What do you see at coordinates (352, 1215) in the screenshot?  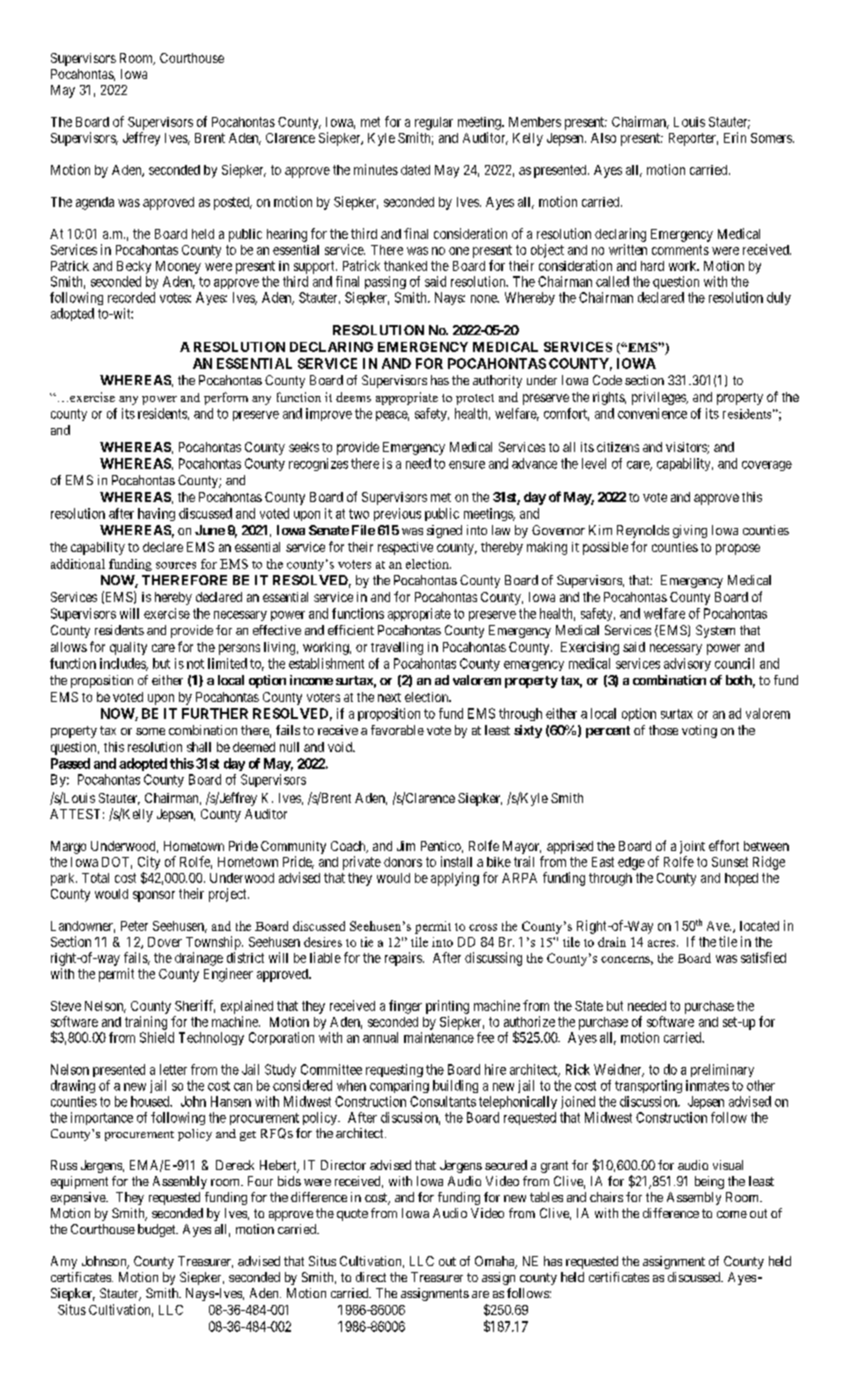 I see `quote` at bounding box center [352, 1215].
